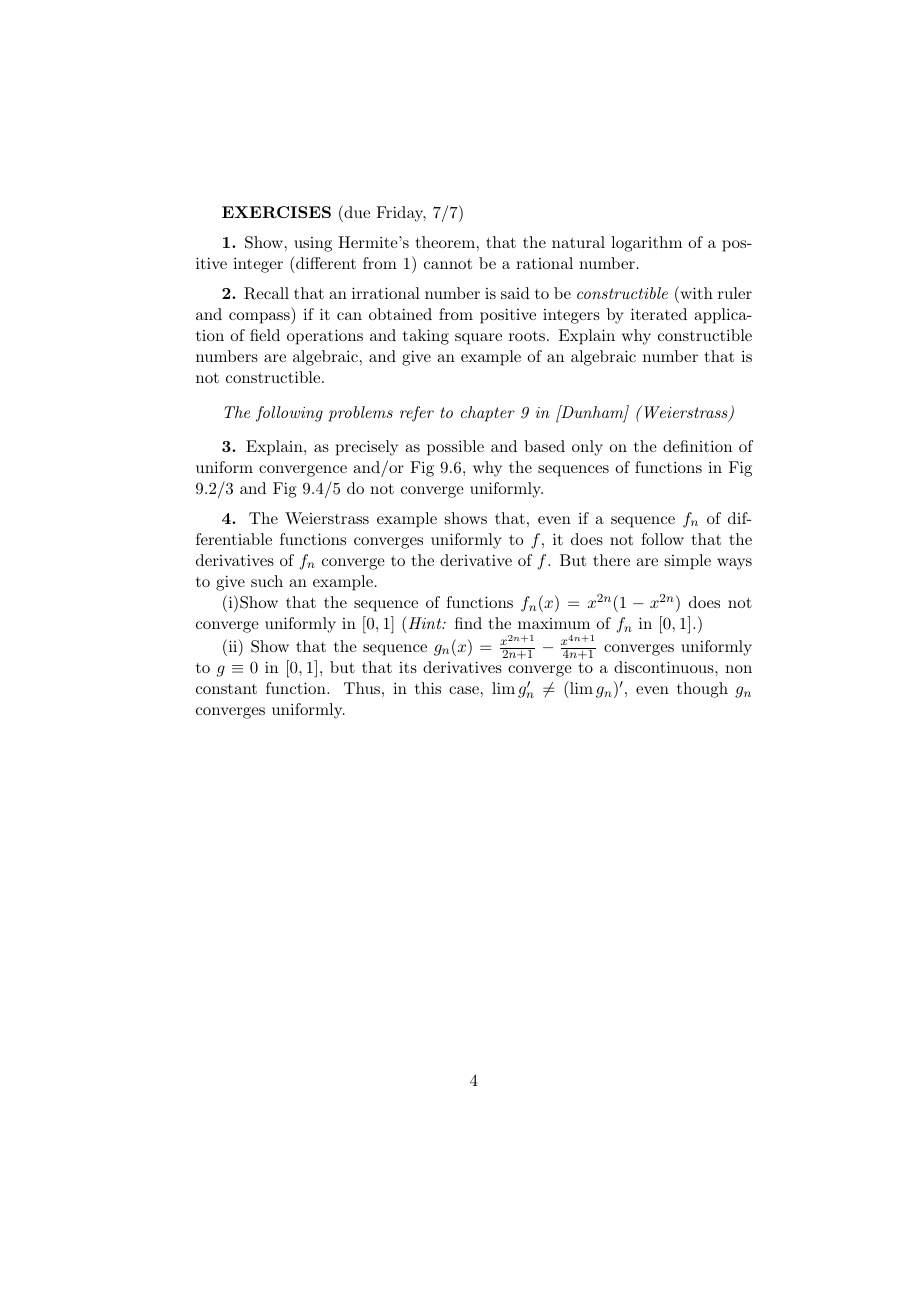  Describe the element at coordinates (267, 581) in the document. I see `such` at that location.
